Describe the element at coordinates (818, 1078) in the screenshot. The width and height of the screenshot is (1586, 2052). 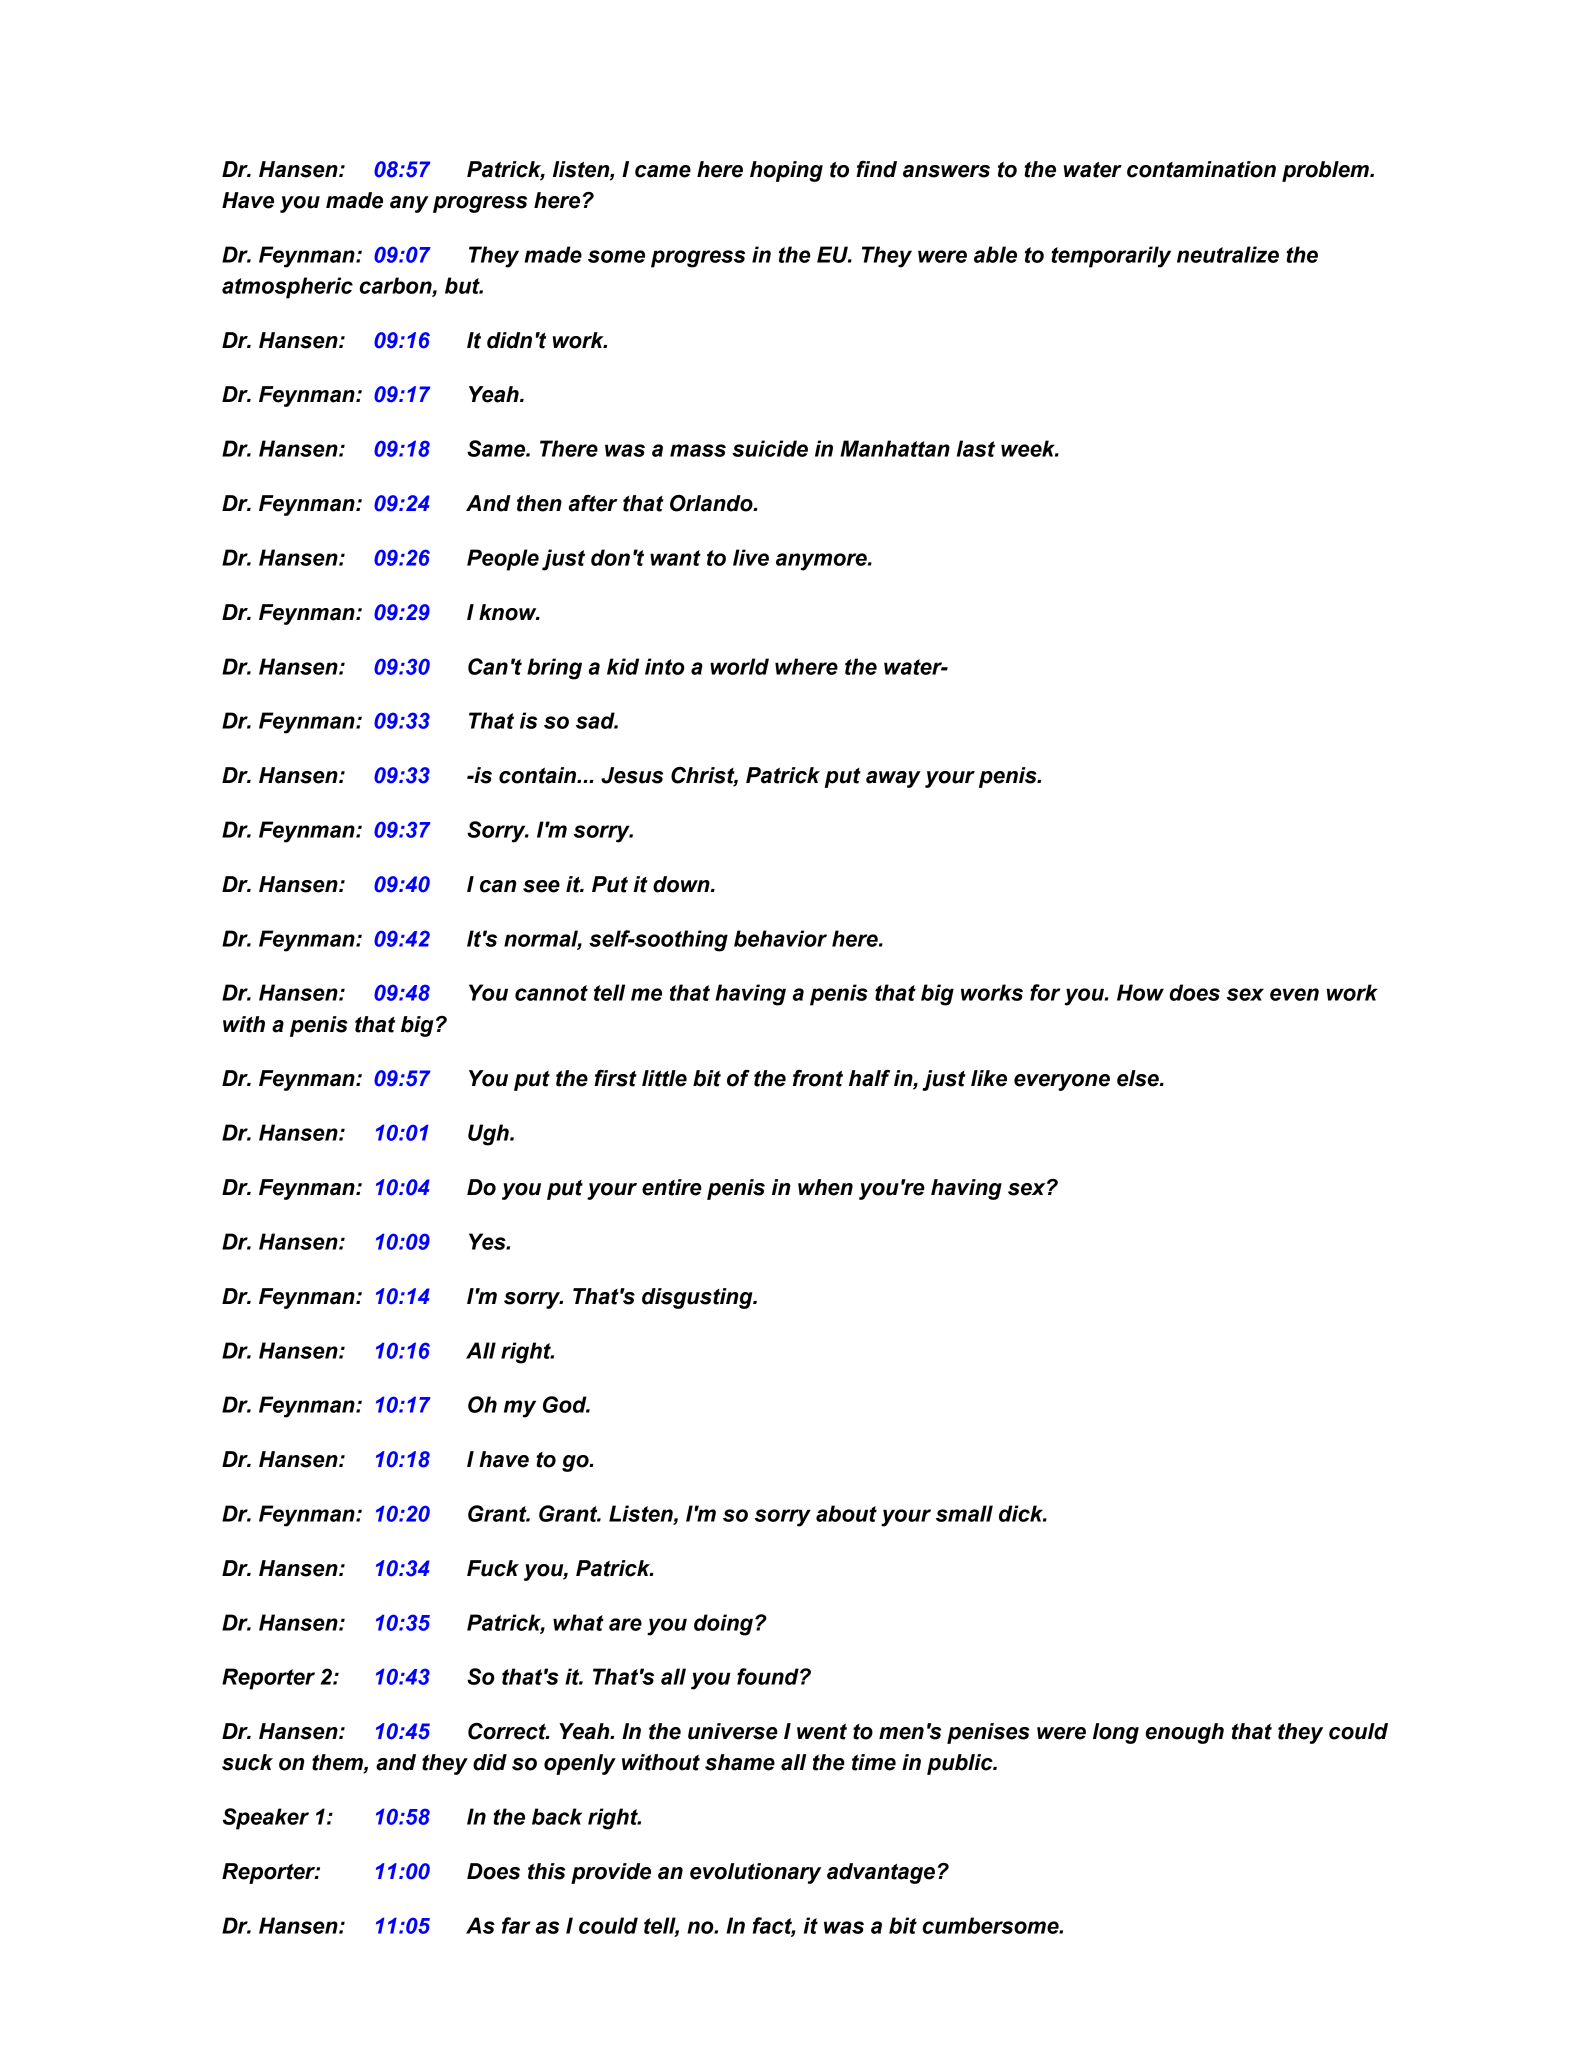
I see `front` at that location.
